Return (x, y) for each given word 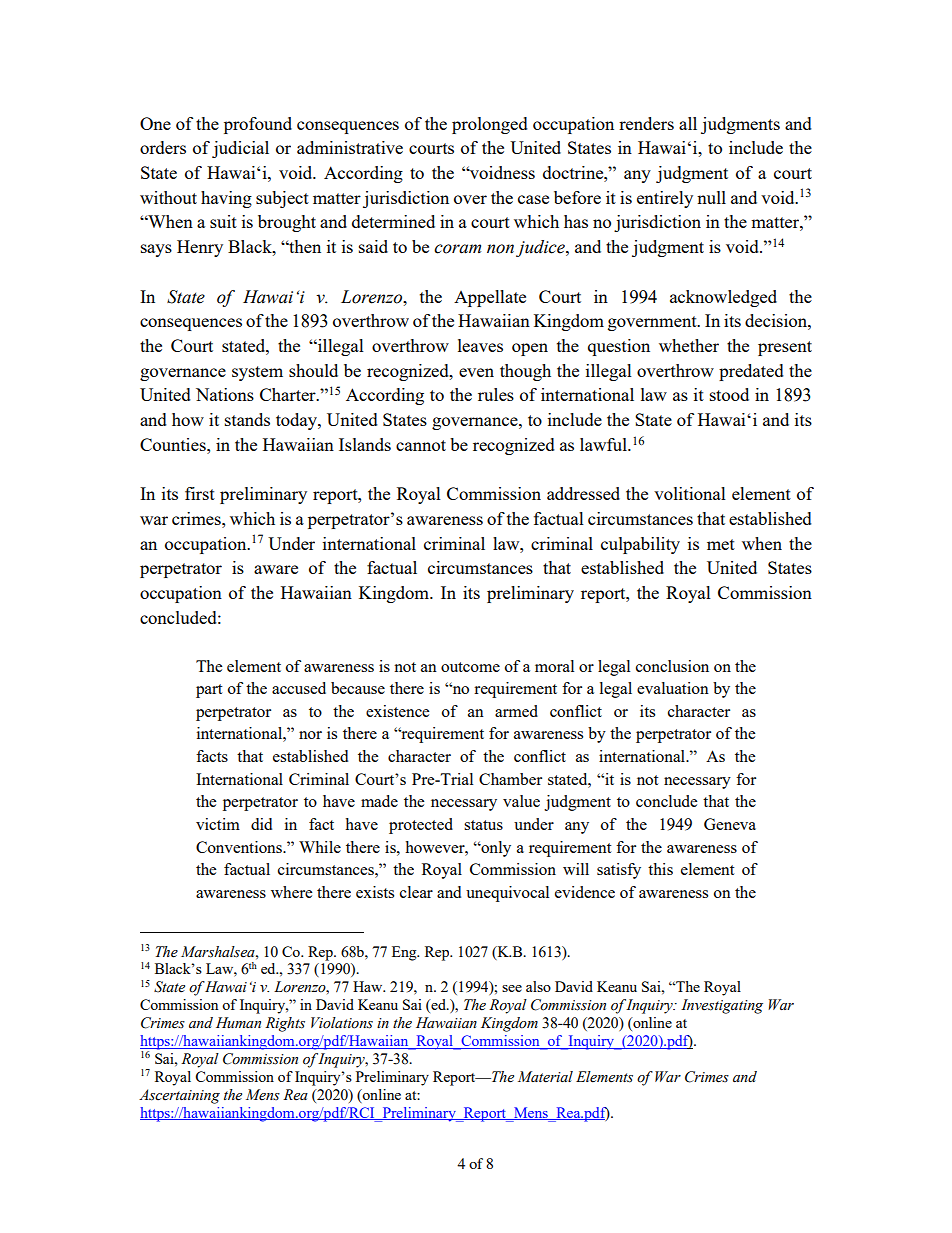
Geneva (730, 824)
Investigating (722, 1006)
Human (238, 1022)
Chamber (510, 779)
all (688, 123)
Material (545, 1077)
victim (218, 824)
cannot (421, 445)
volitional (690, 493)
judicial (240, 149)
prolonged (490, 125)
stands (247, 419)
